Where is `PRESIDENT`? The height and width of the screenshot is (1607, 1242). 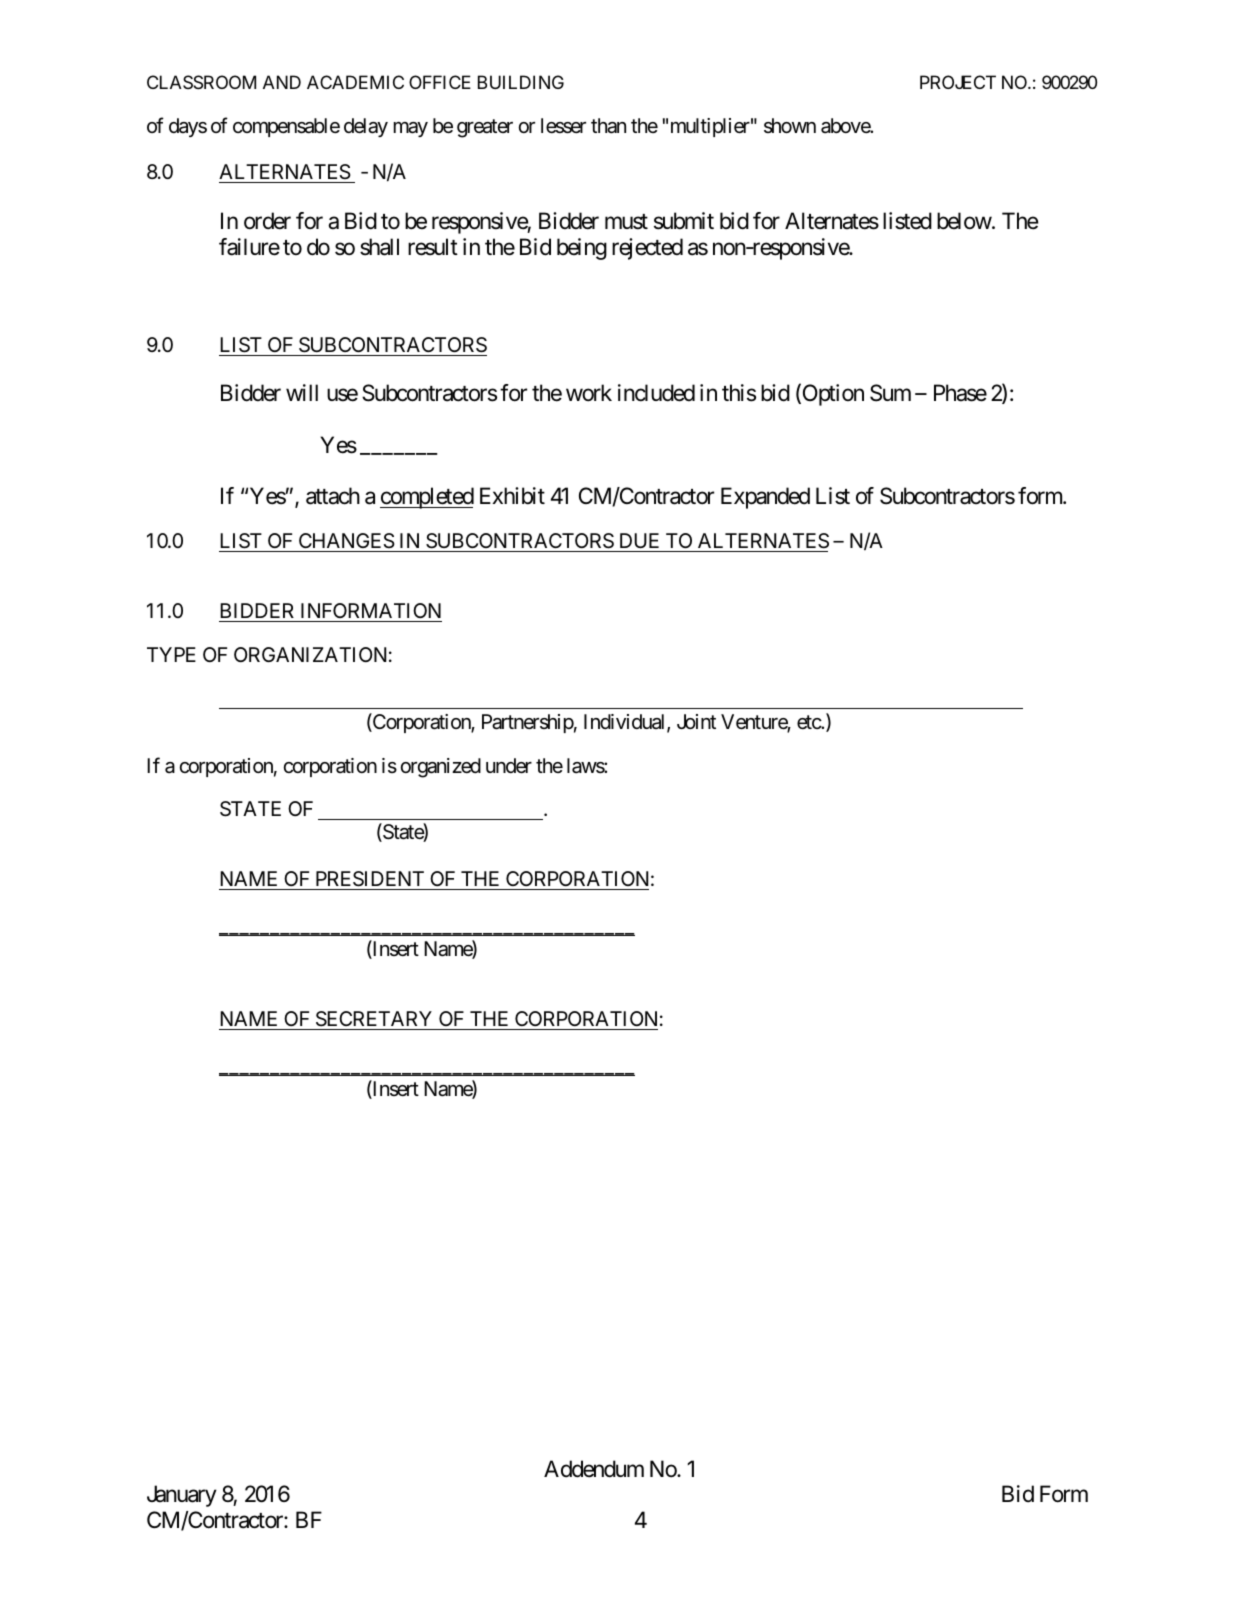 PRESIDENT is located at coordinates (370, 879).
